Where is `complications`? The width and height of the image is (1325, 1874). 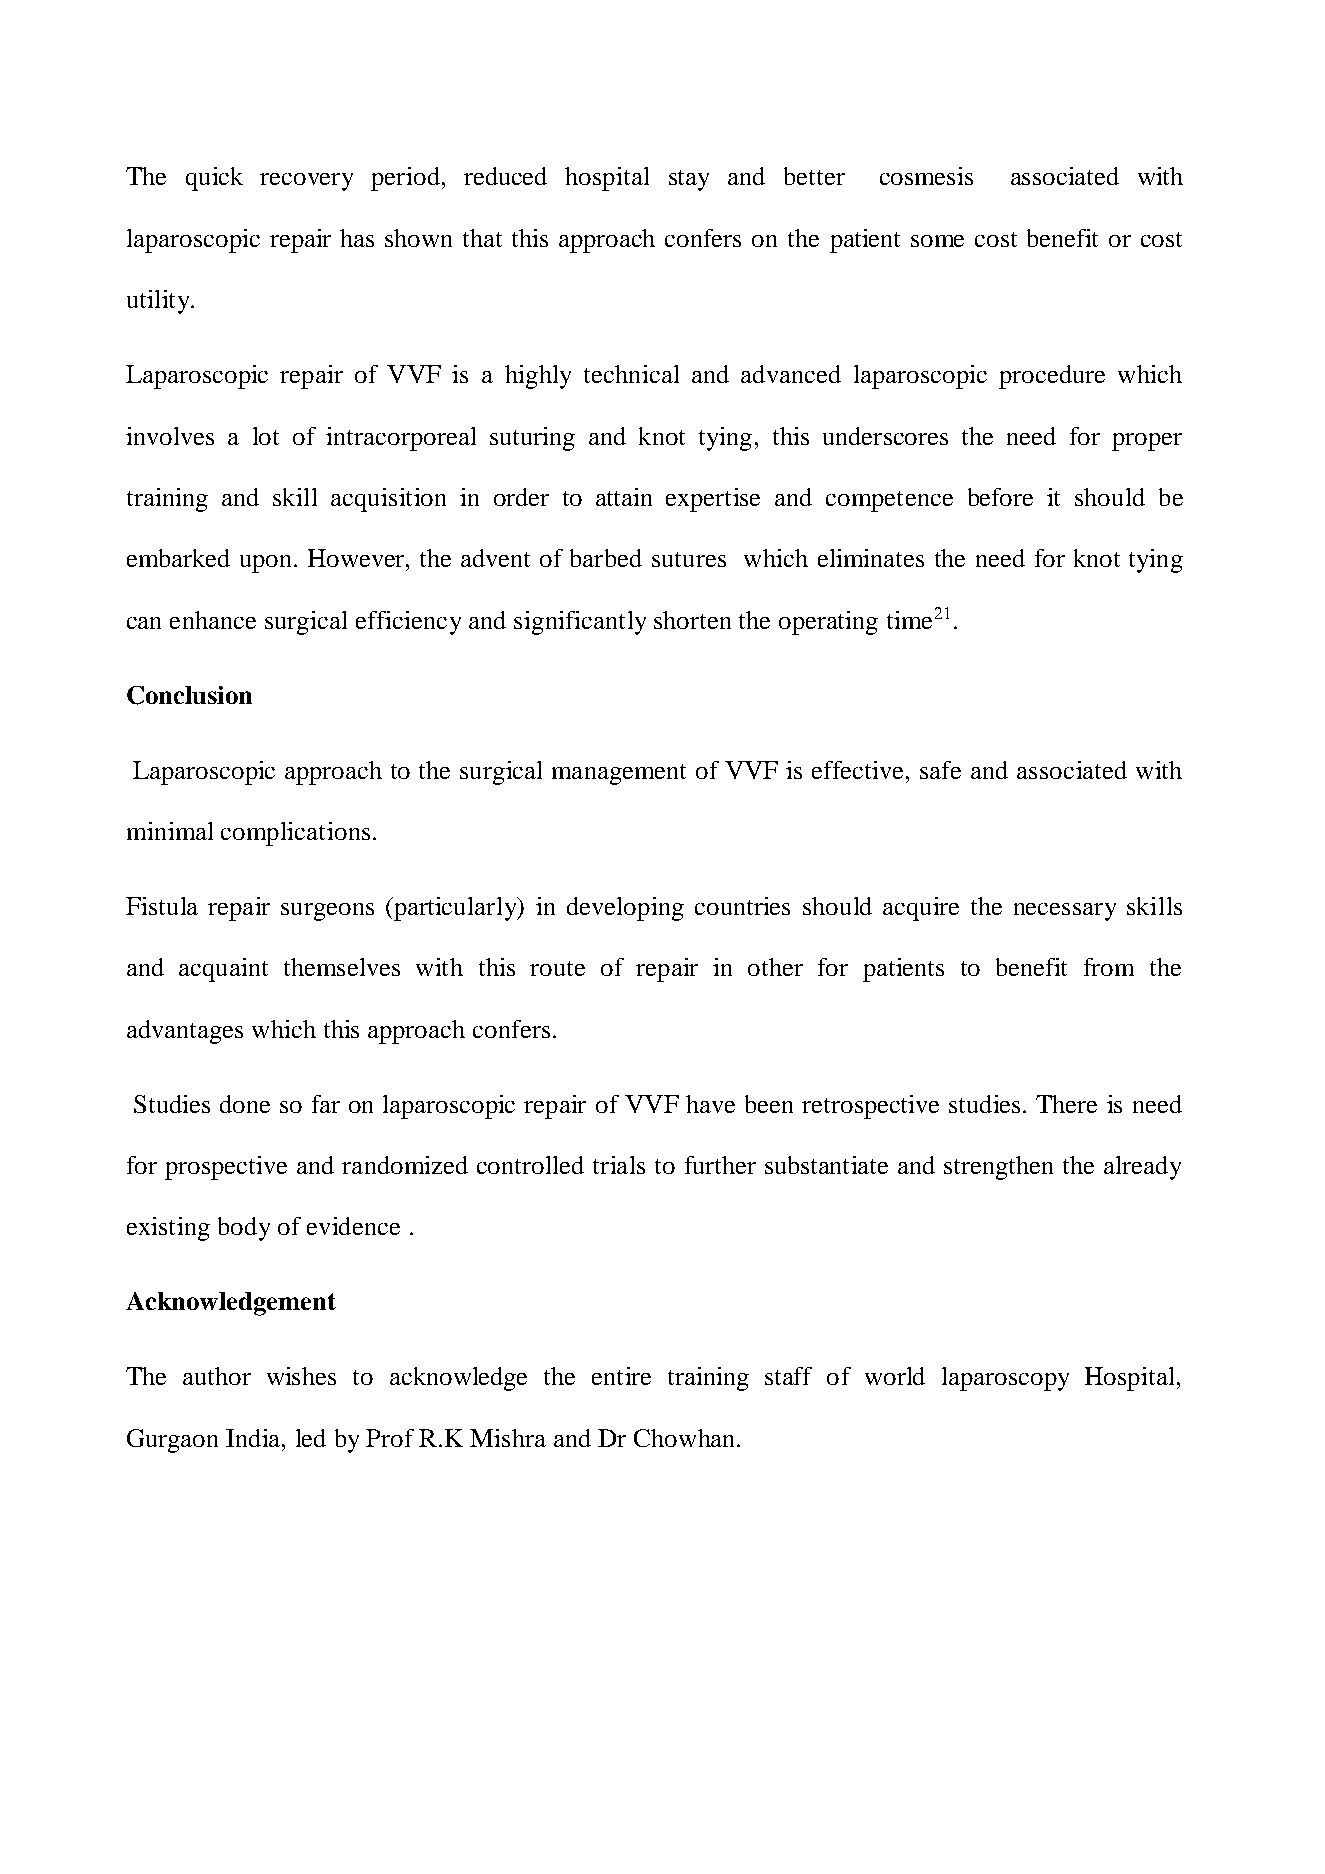 complications is located at coordinates (295, 834).
